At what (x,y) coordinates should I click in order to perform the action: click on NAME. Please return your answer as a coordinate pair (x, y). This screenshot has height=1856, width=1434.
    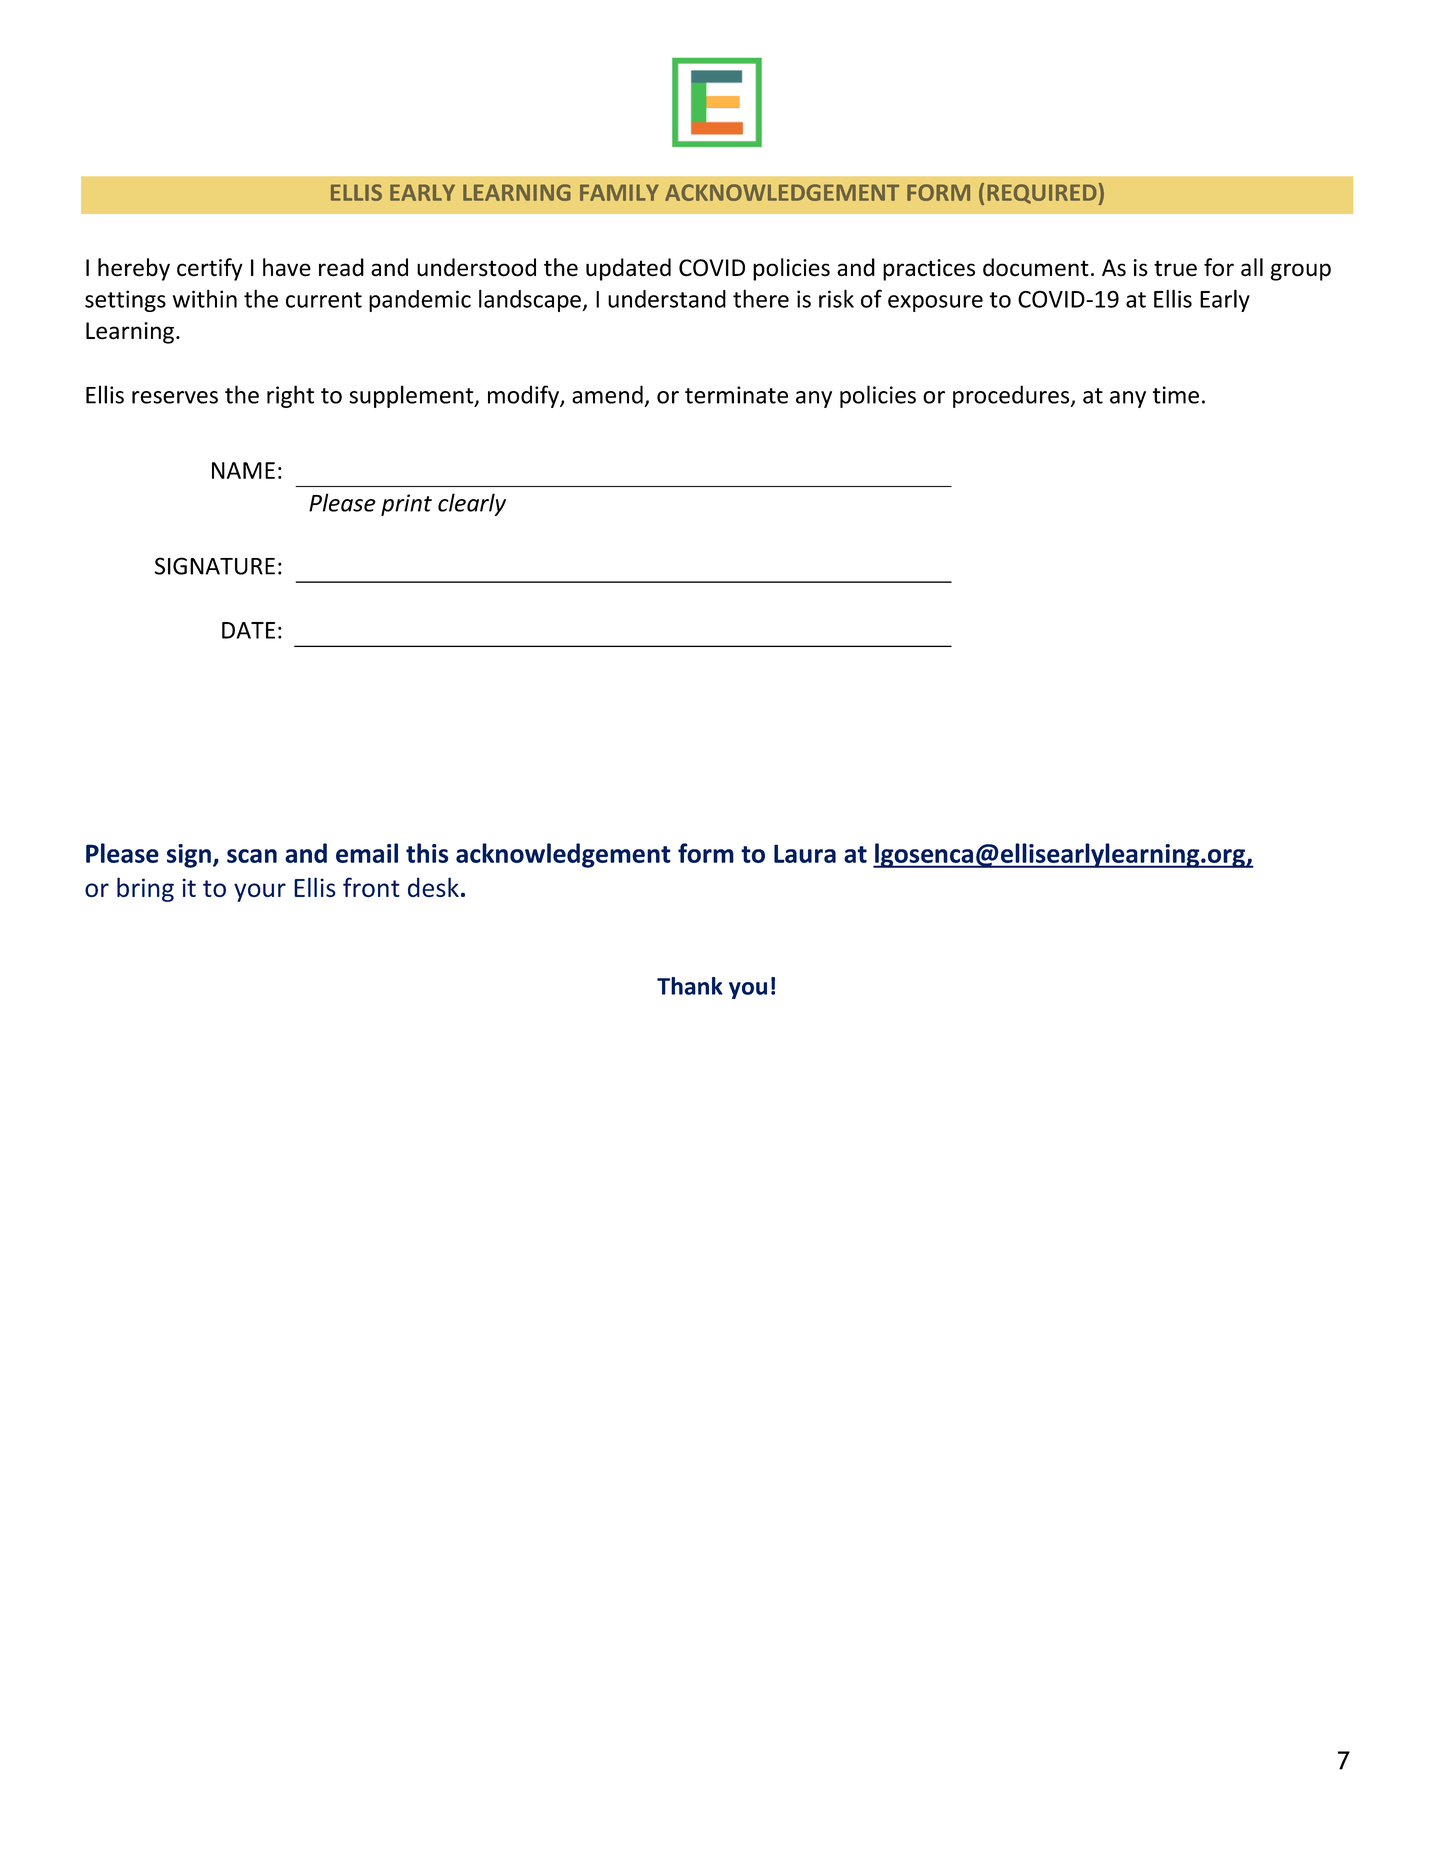
    Looking at the image, I should click on (243, 470).
